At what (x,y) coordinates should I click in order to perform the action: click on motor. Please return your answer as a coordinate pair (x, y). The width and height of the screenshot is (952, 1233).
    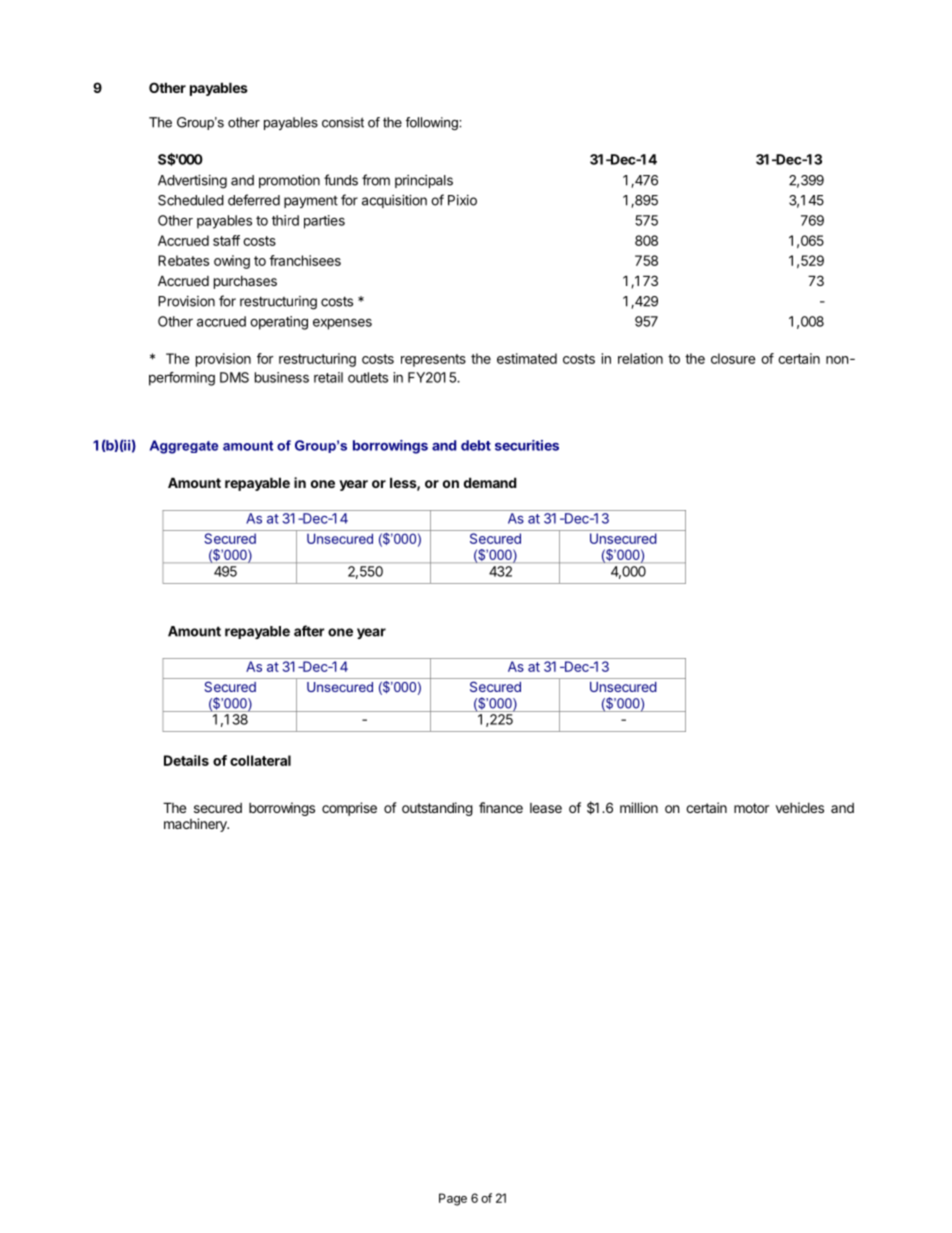
    Looking at the image, I should click on (751, 808).
